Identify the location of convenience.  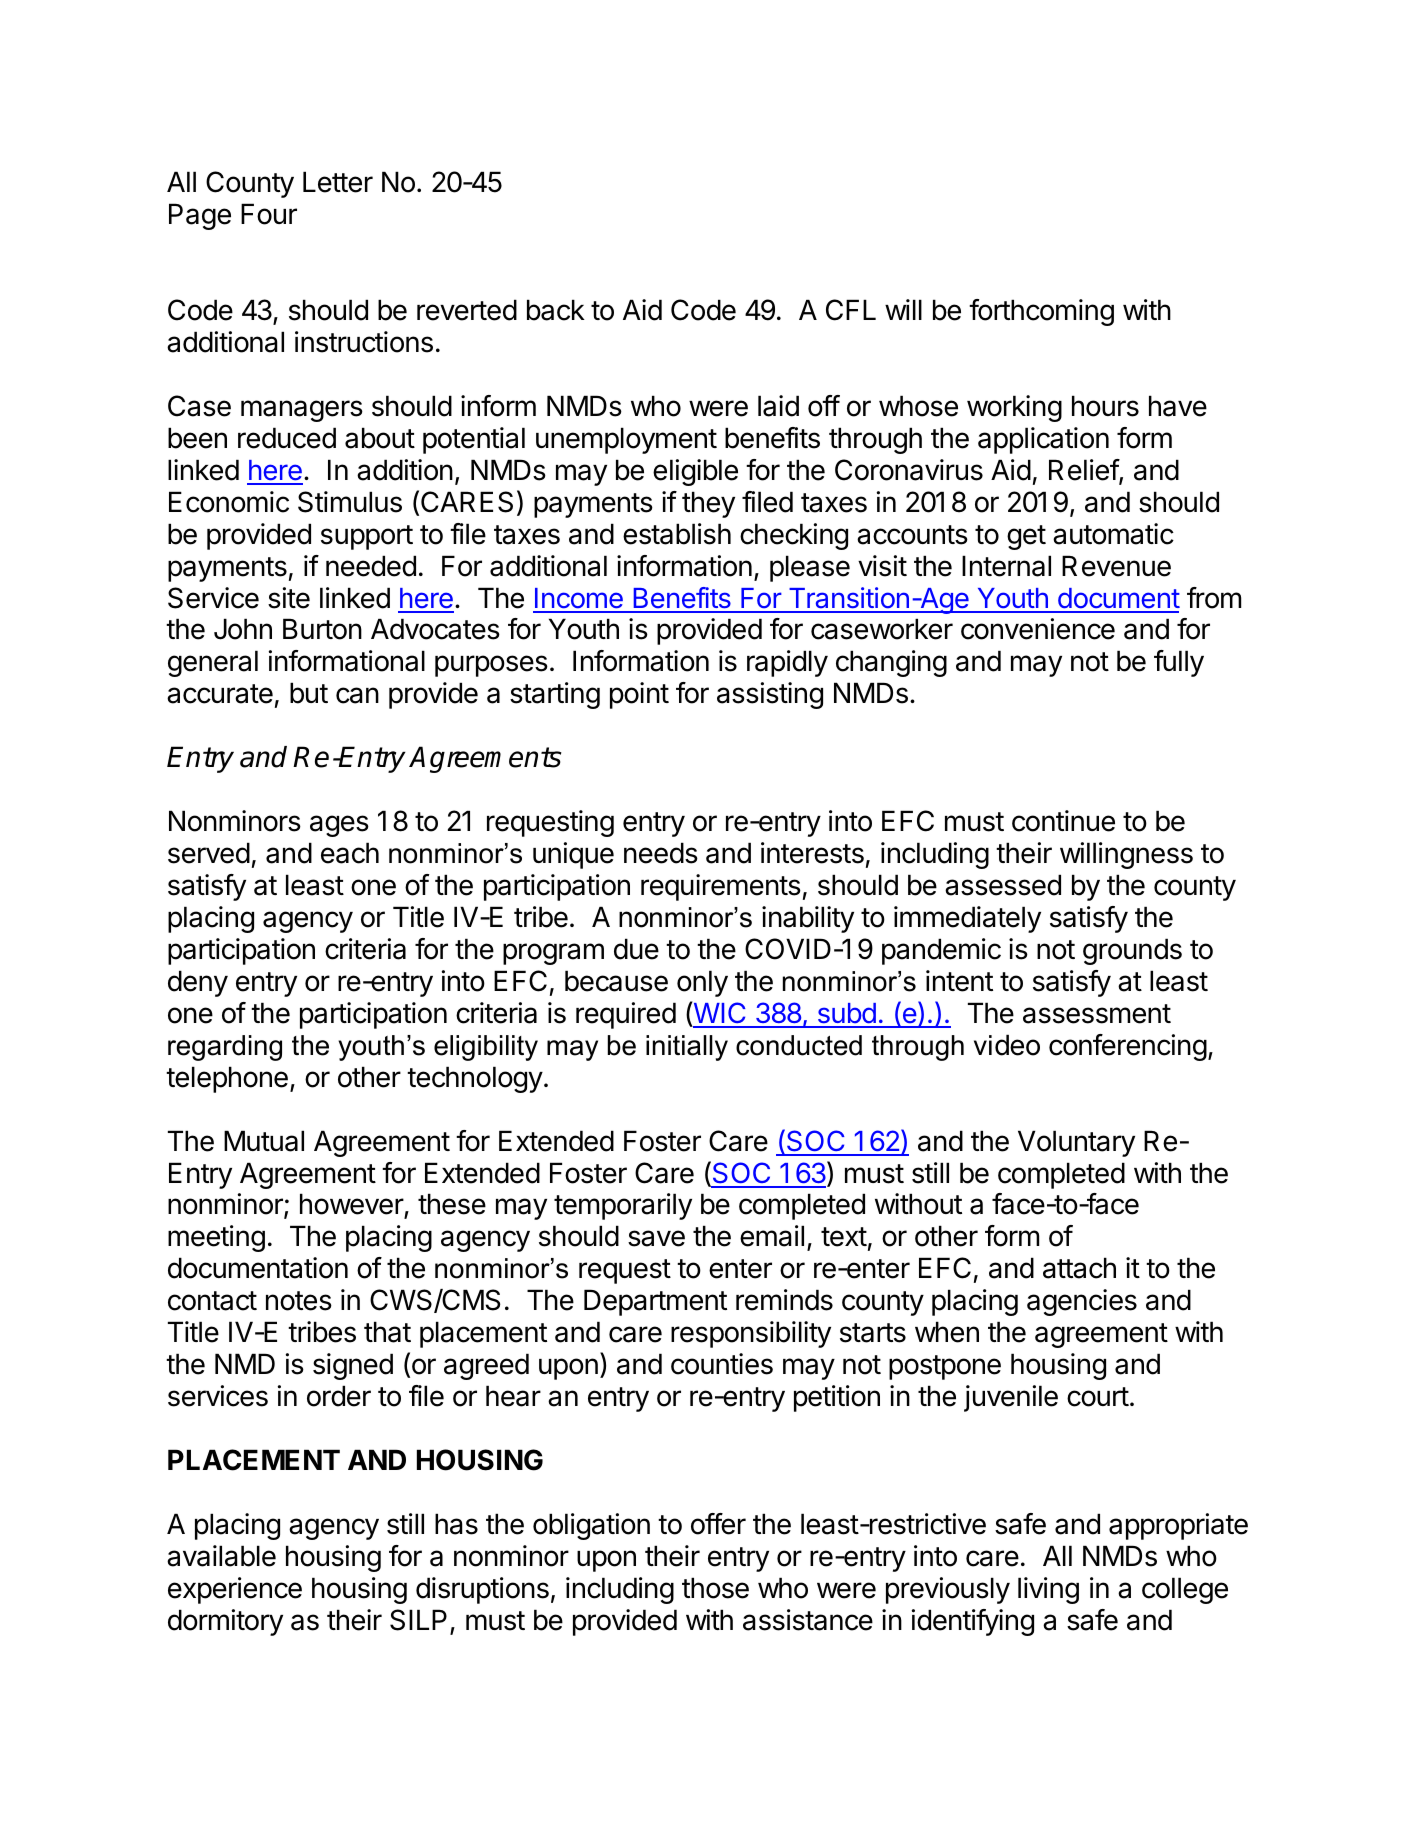
(1038, 629).
